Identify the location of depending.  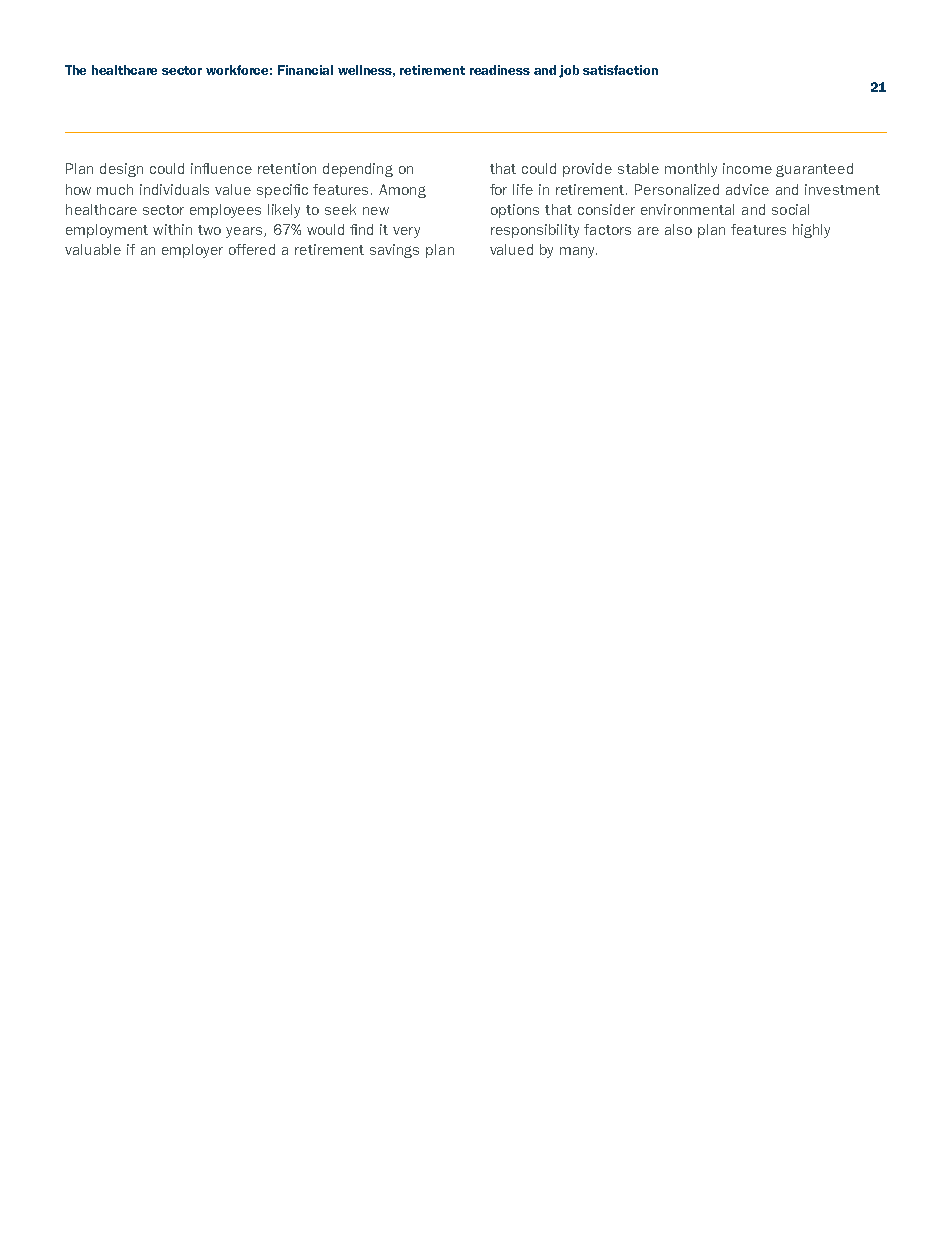
(358, 170).
